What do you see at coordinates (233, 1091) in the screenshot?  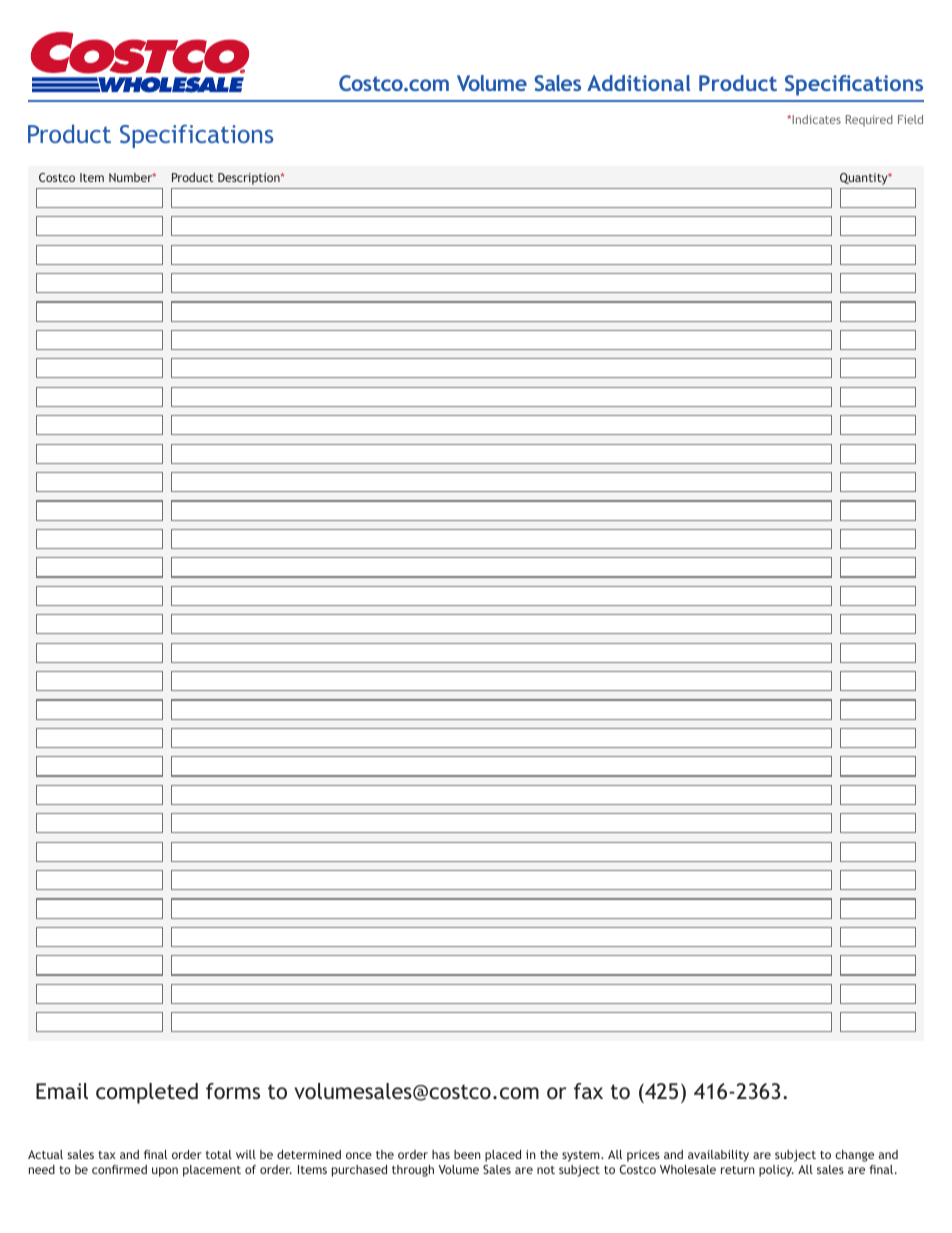 I see `forms` at bounding box center [233, 1091].
